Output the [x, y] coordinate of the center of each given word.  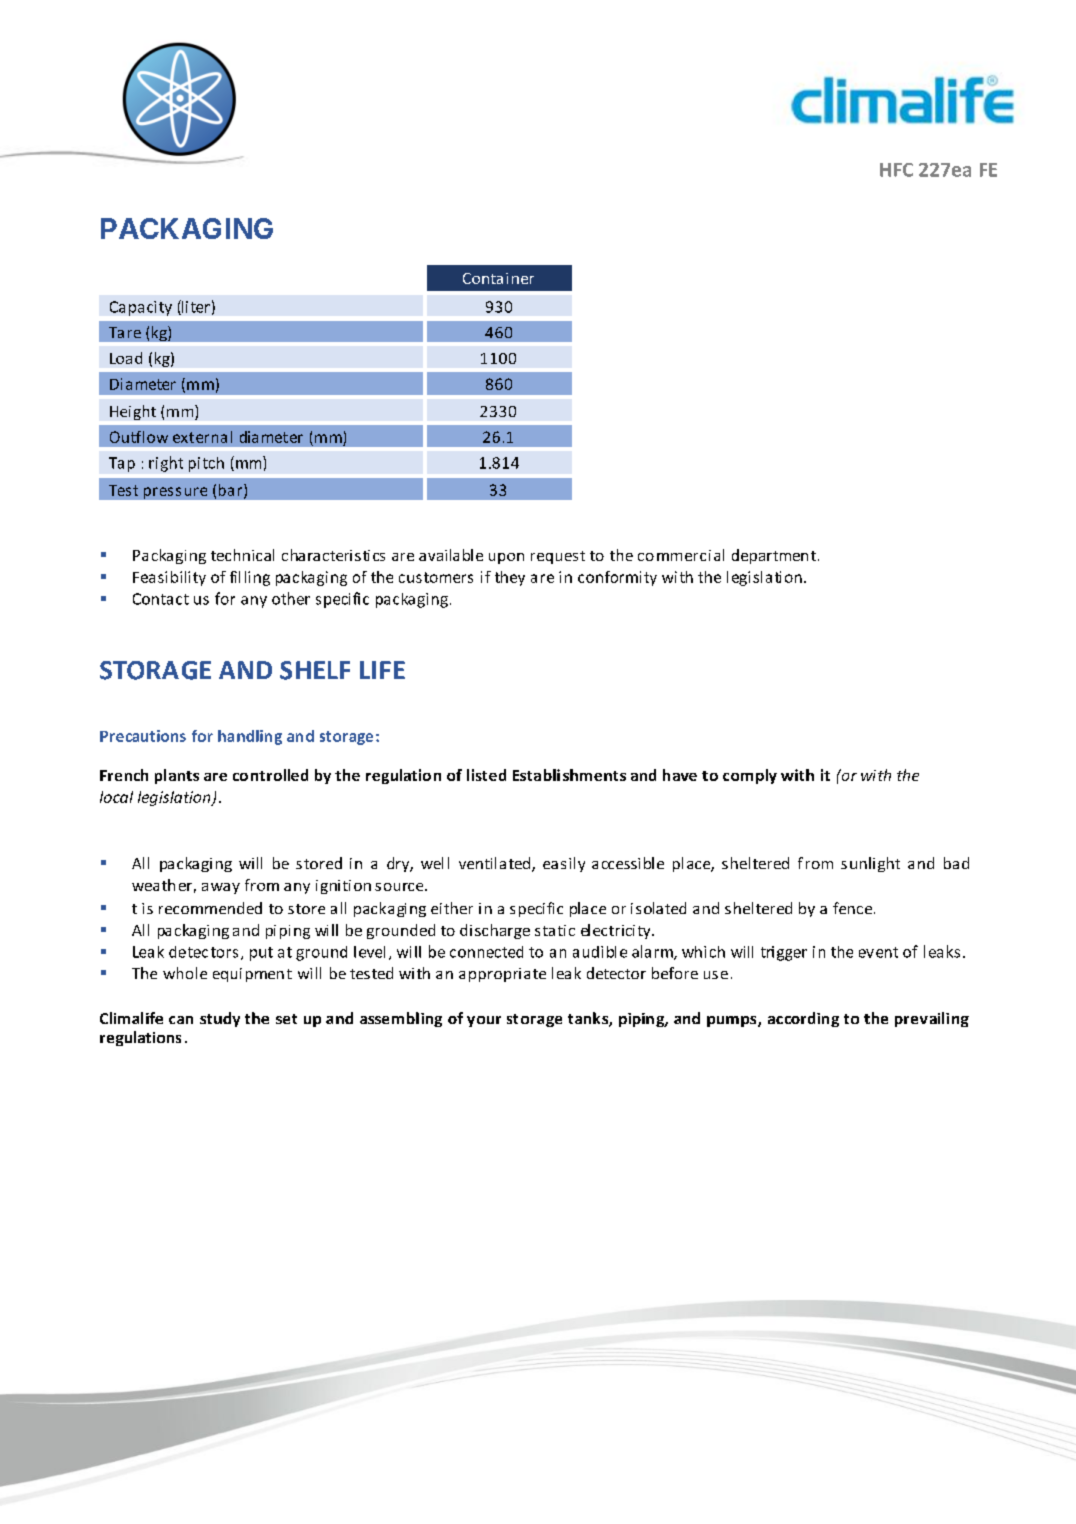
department [775, 556]
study [220, 1019]
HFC [896, 170]
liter [195, 307]
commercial [681, 555]
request [558, 557]
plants [177, 776]
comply [750, 776]
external [202, 437]
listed [486, 775]
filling [250, 578]
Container [498, 278]
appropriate [502, 975]
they [510, 578]
